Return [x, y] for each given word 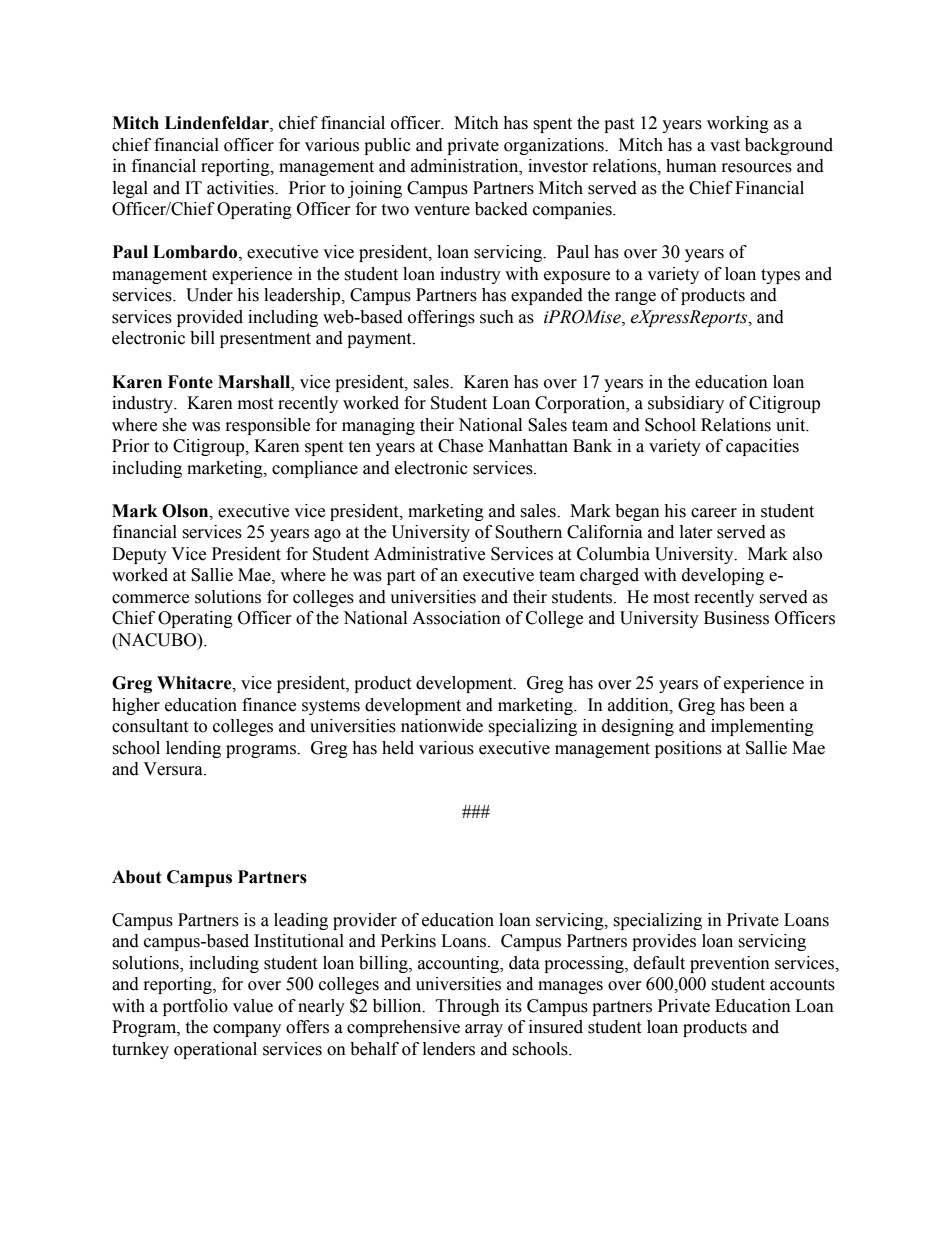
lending [193, 749]
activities [241, 188]
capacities [762, 447]
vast [725, 146]
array [484, 1030]
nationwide [442, 726]
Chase [460, 446]
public [387, 146]
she [174, 425]
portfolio [195, 1007]
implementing [762, 727]
